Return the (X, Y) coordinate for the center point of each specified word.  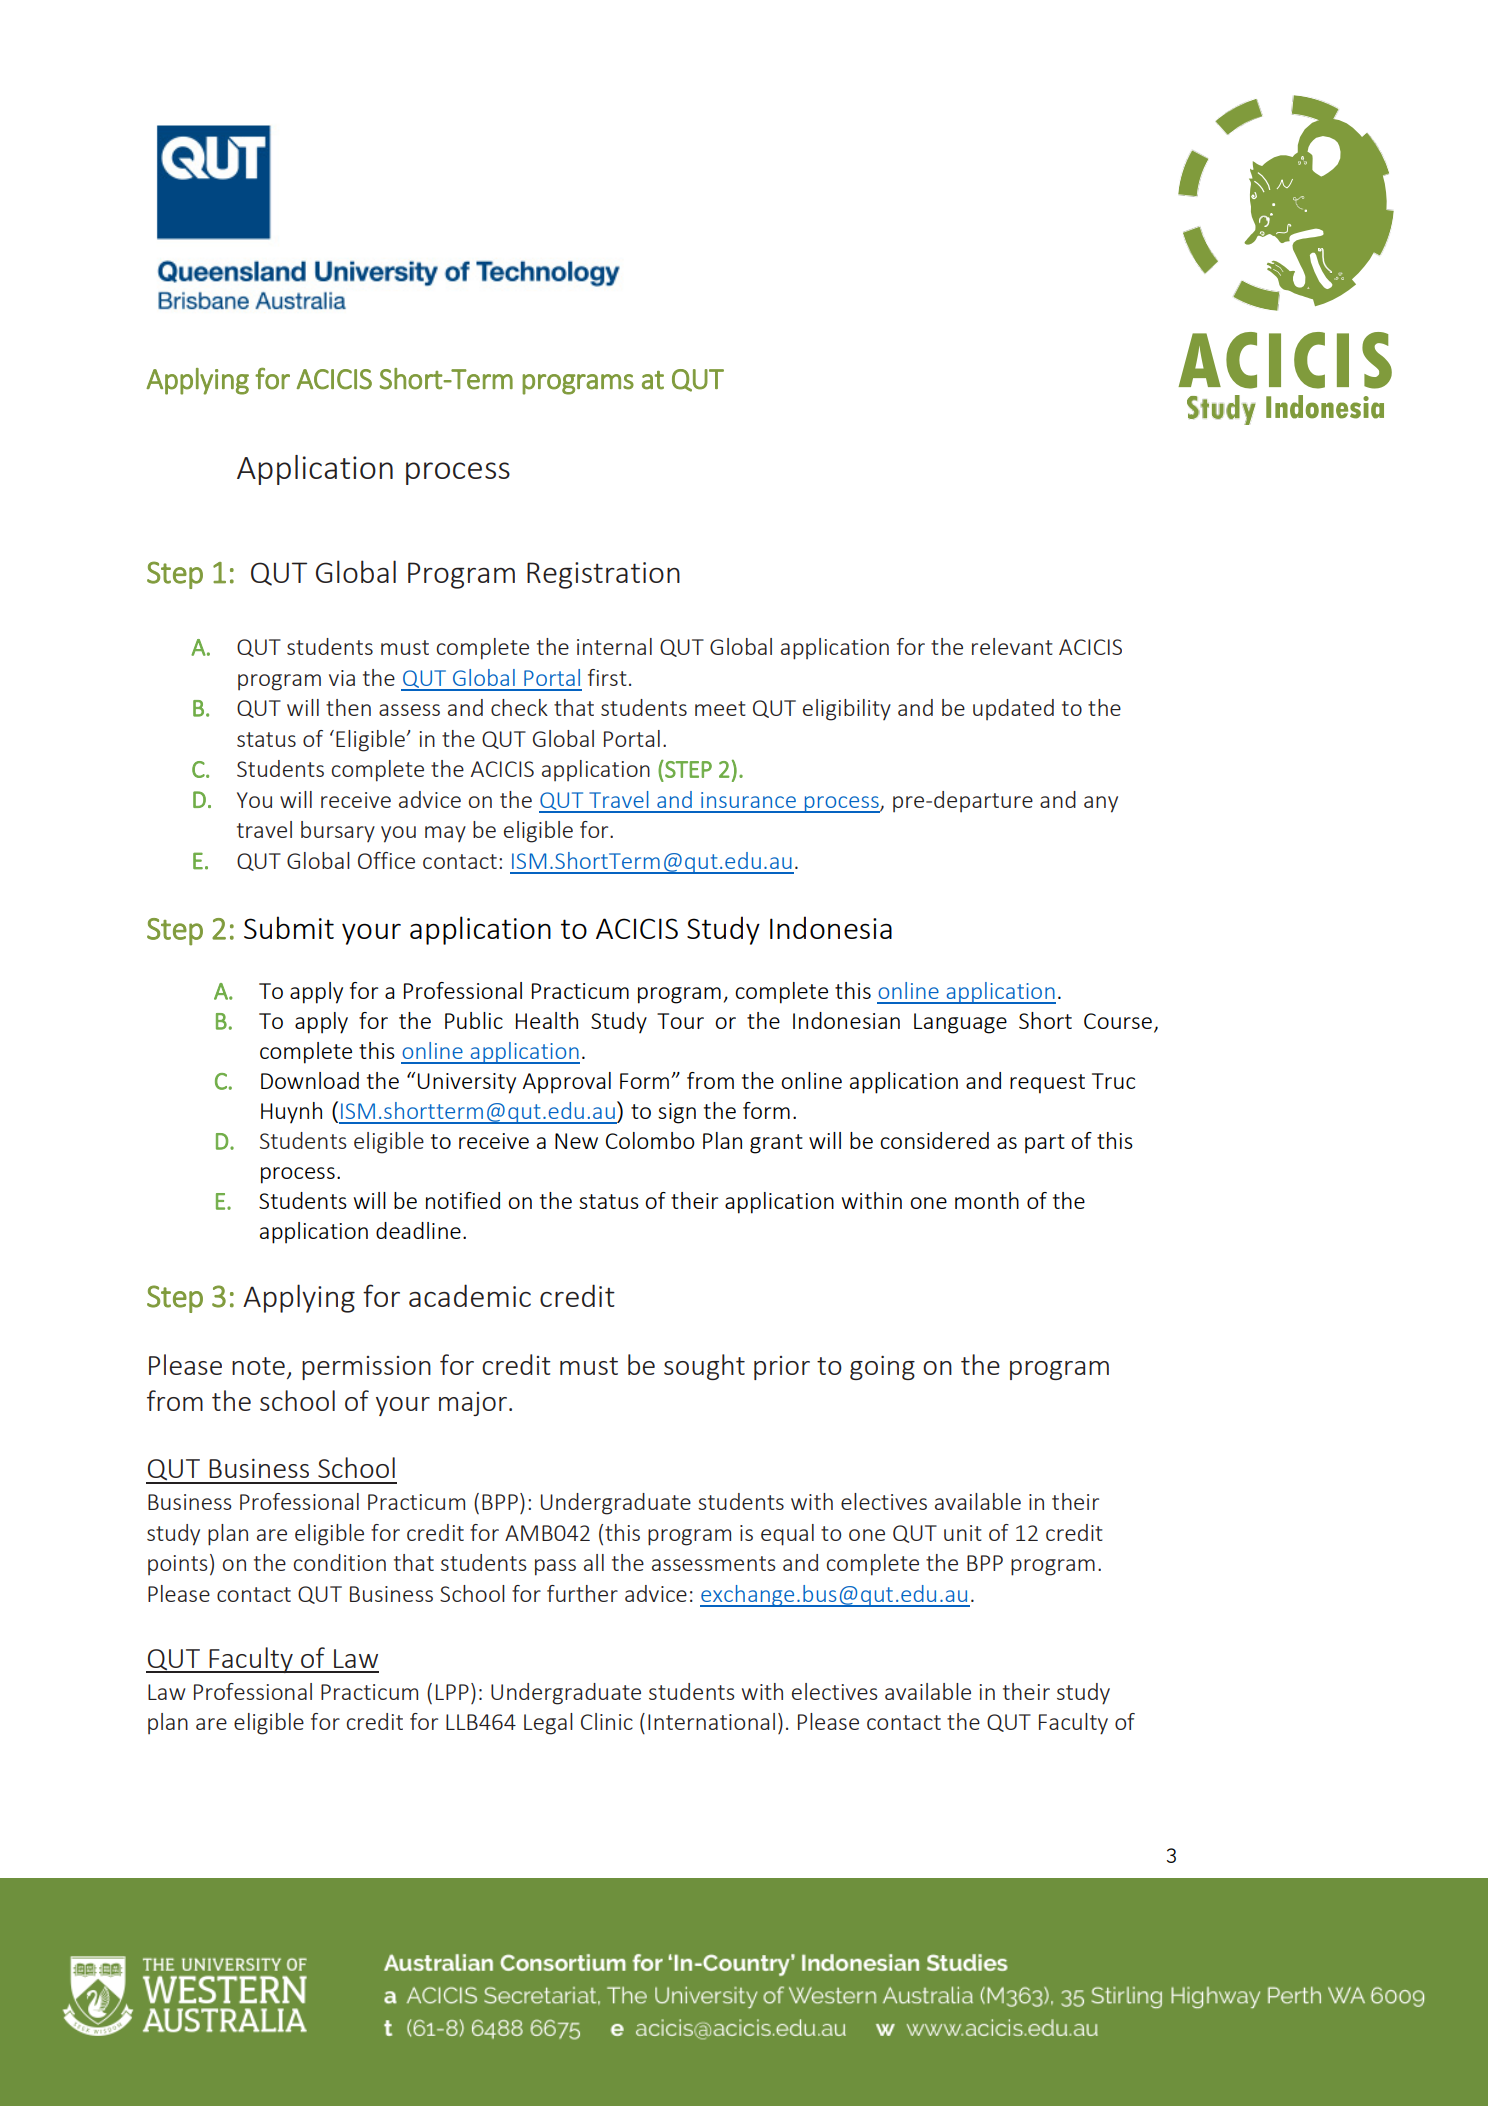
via (342, 678)
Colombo (650, 1140)
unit (963, 1533)
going (882, 1368)
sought (704, 1367)
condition (340, 1562)
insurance (748, 800)
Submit (289, 927)
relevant (1012, 646)
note (258, 1366)
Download (310, 1080)
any (1101, 804)
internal (614, 646)
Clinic (607, 1721)
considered (934, 1140)
